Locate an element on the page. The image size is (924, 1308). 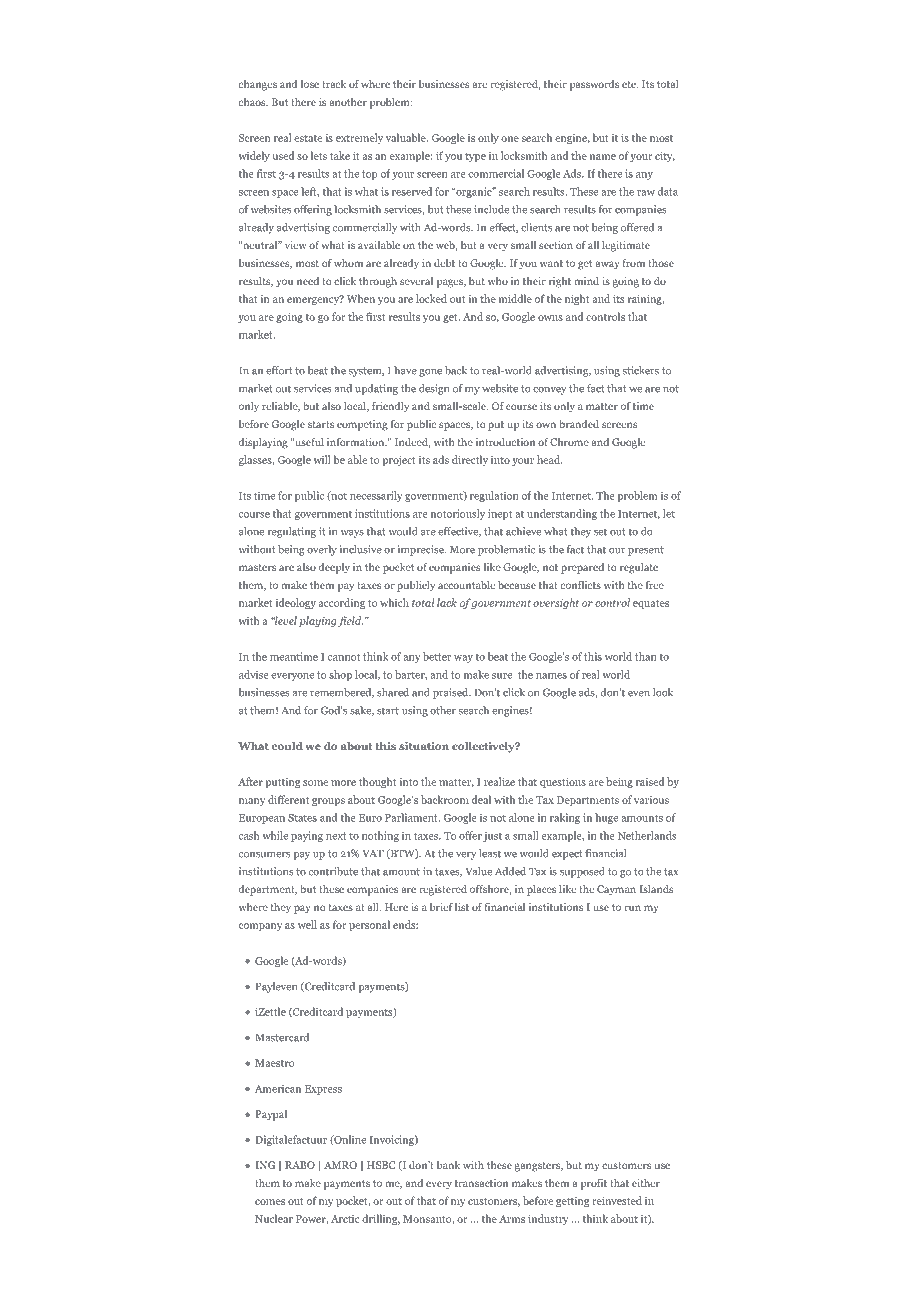
deal is located at coordinates (481, 799).
